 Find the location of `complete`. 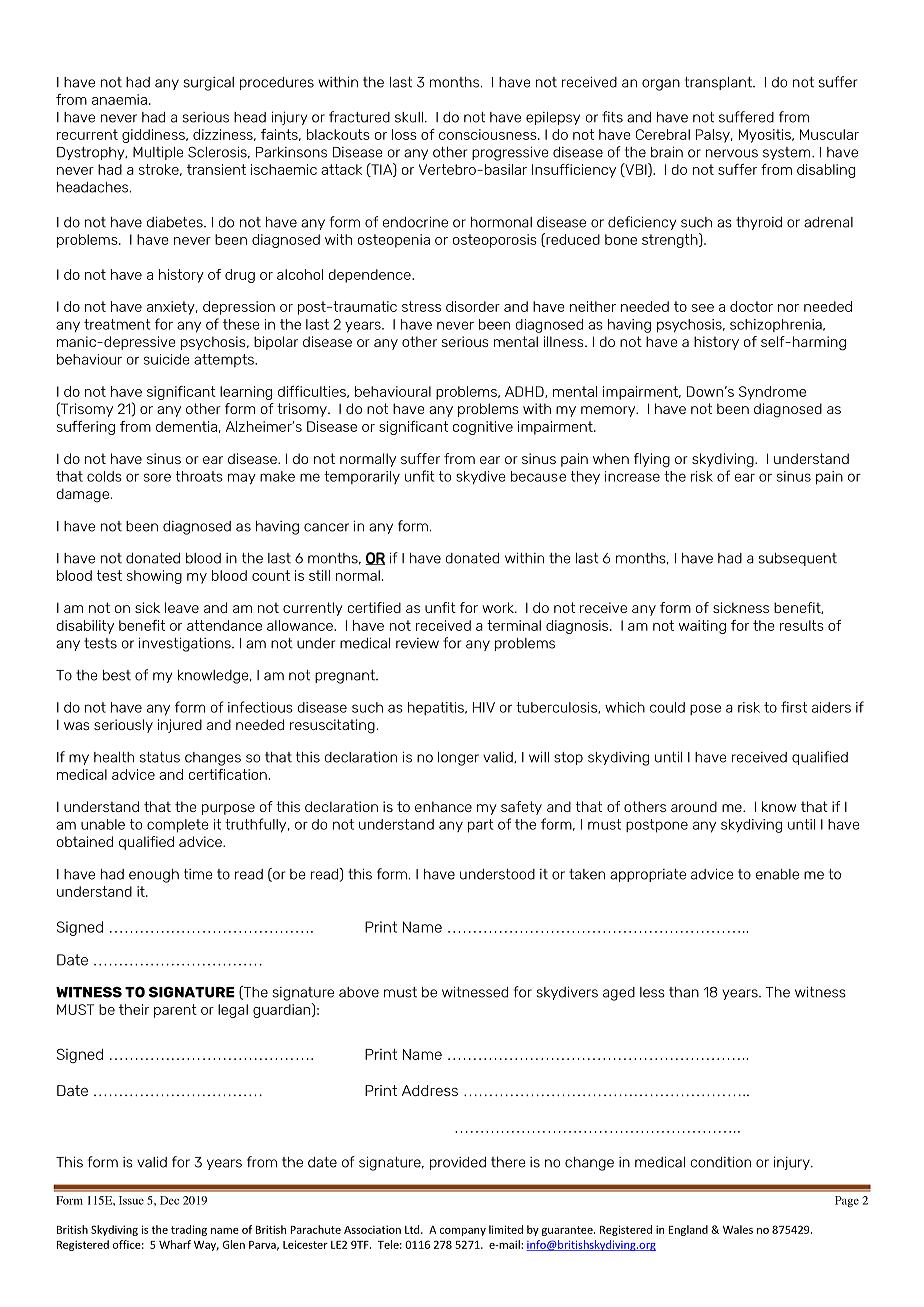

complete is located at coordinates (178, 826).
